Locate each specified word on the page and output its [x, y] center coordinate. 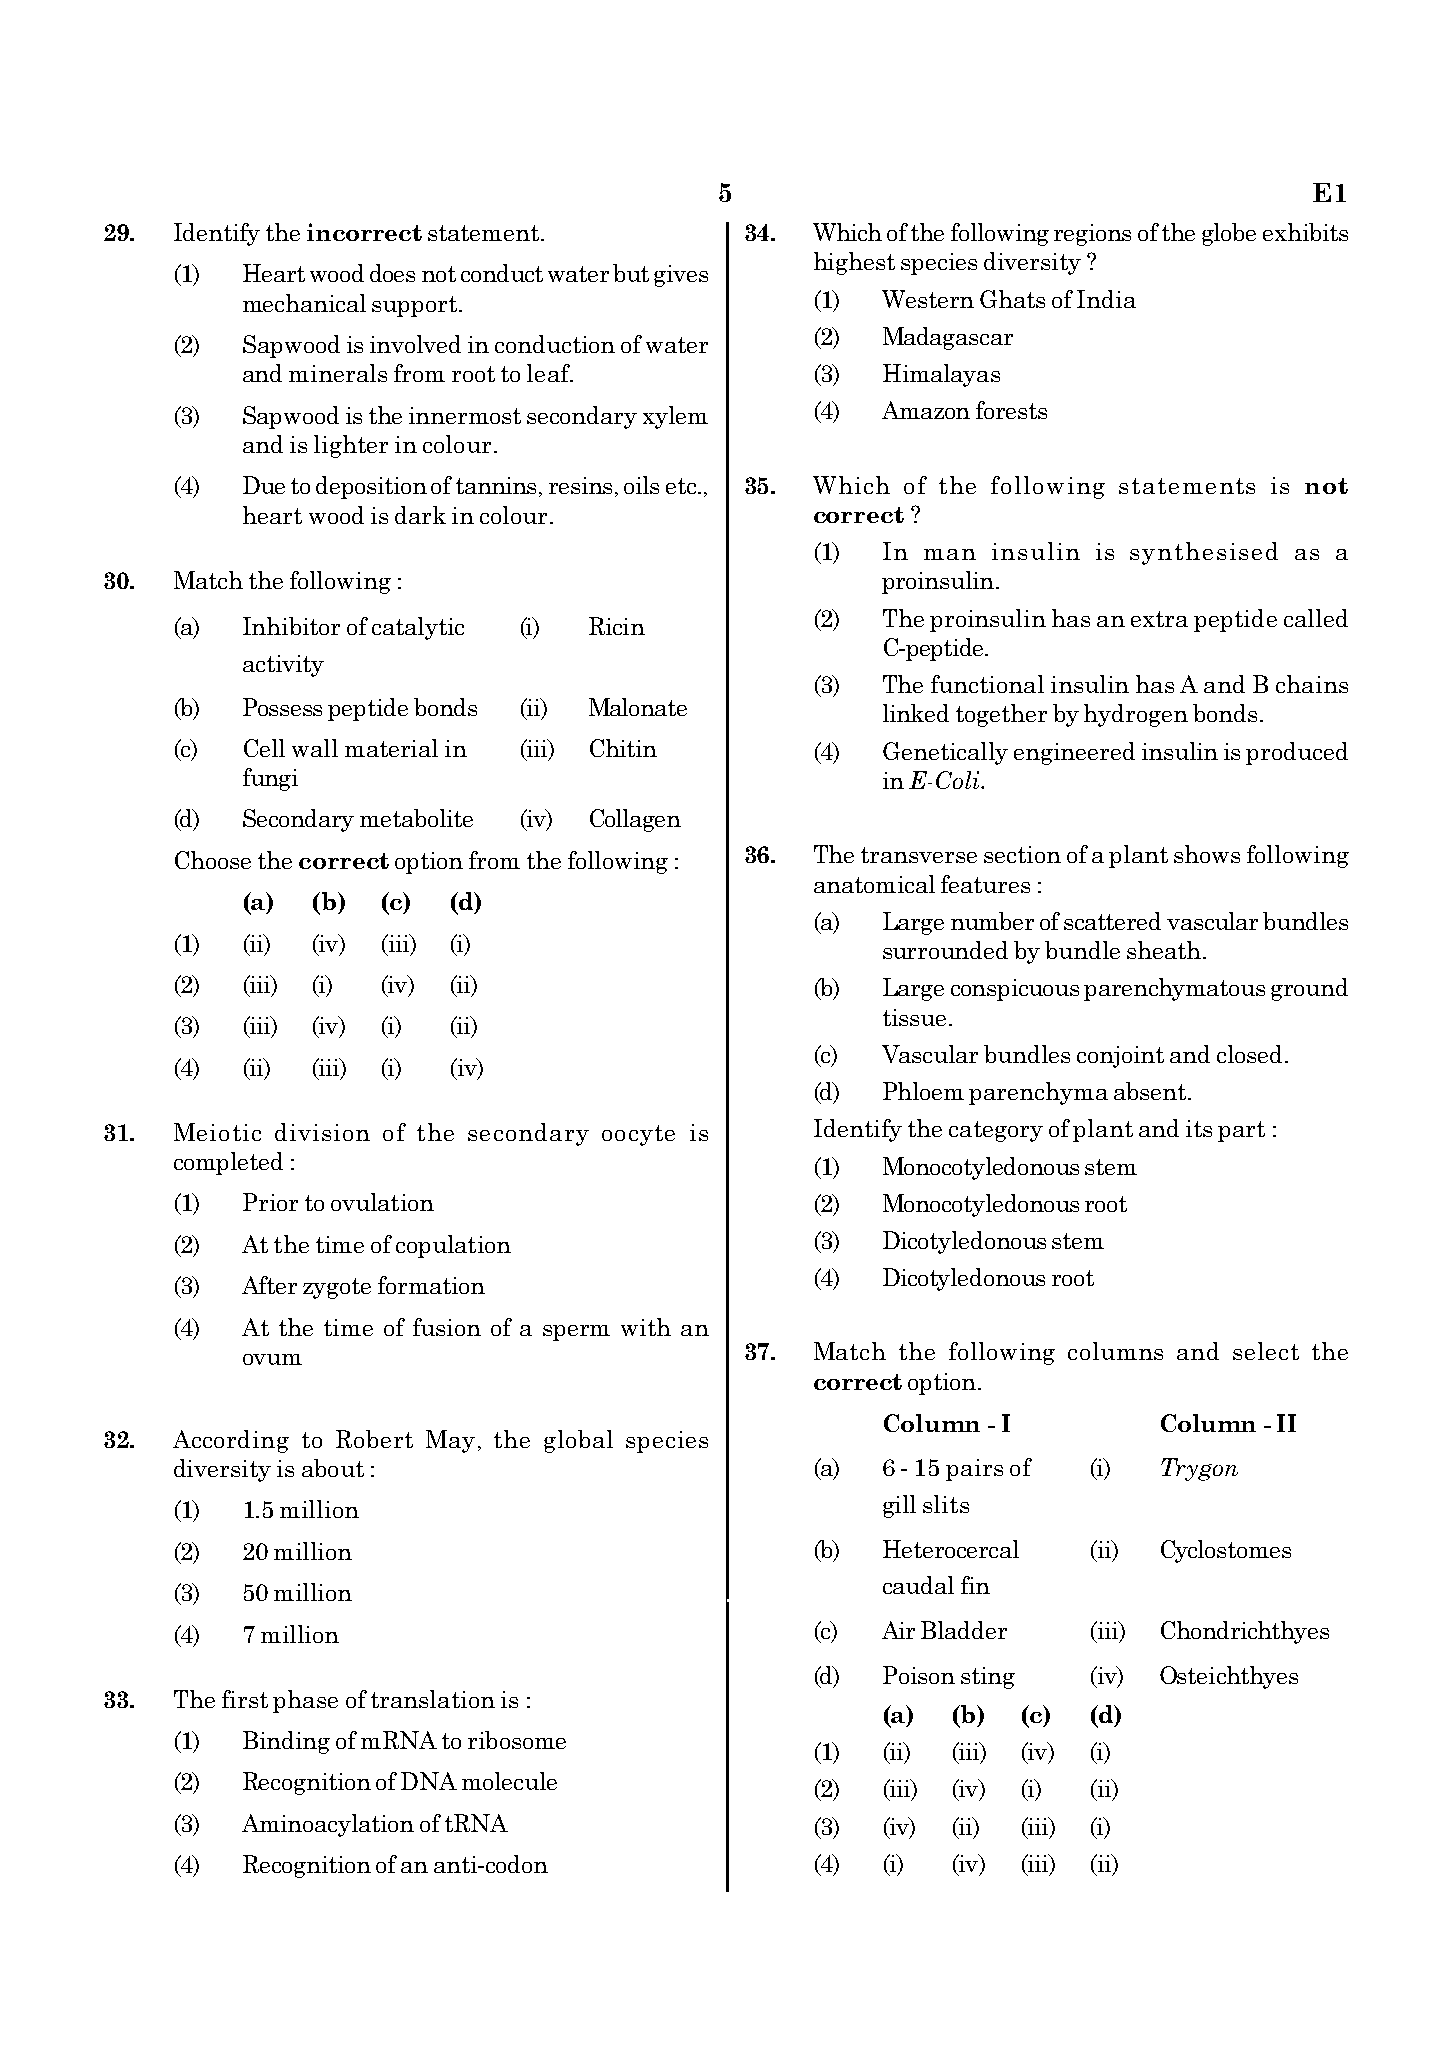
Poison [919, 1675]
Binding [286, 1742]
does [392, 273]
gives [681, 276]
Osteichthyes [1229, 1677]
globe [1229, 234]
